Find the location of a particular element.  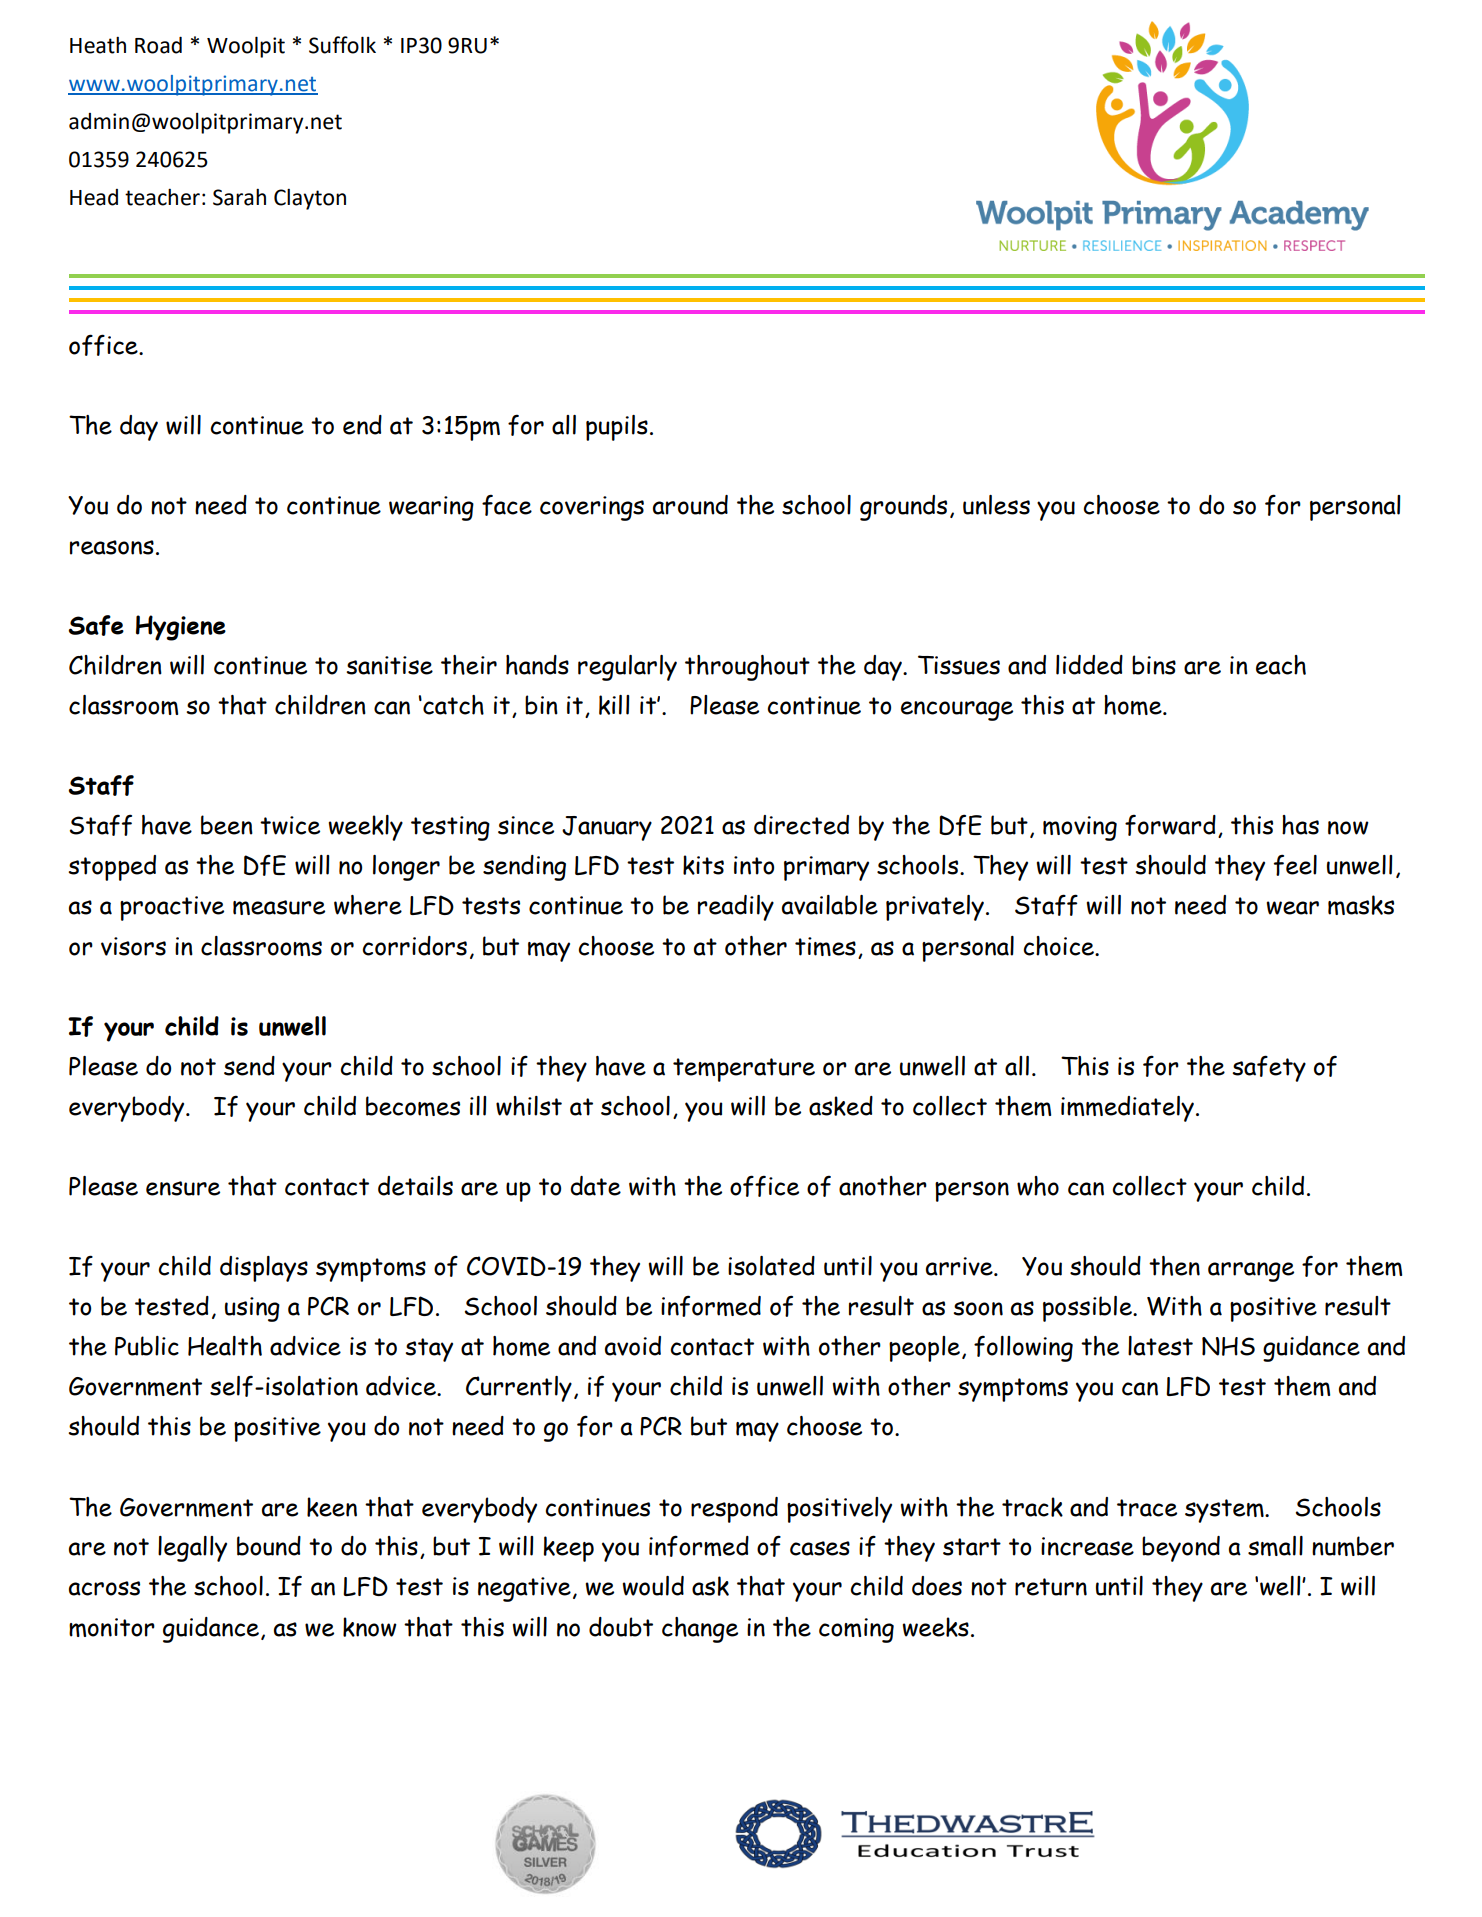

unless is located at coordinates (996, 505).
